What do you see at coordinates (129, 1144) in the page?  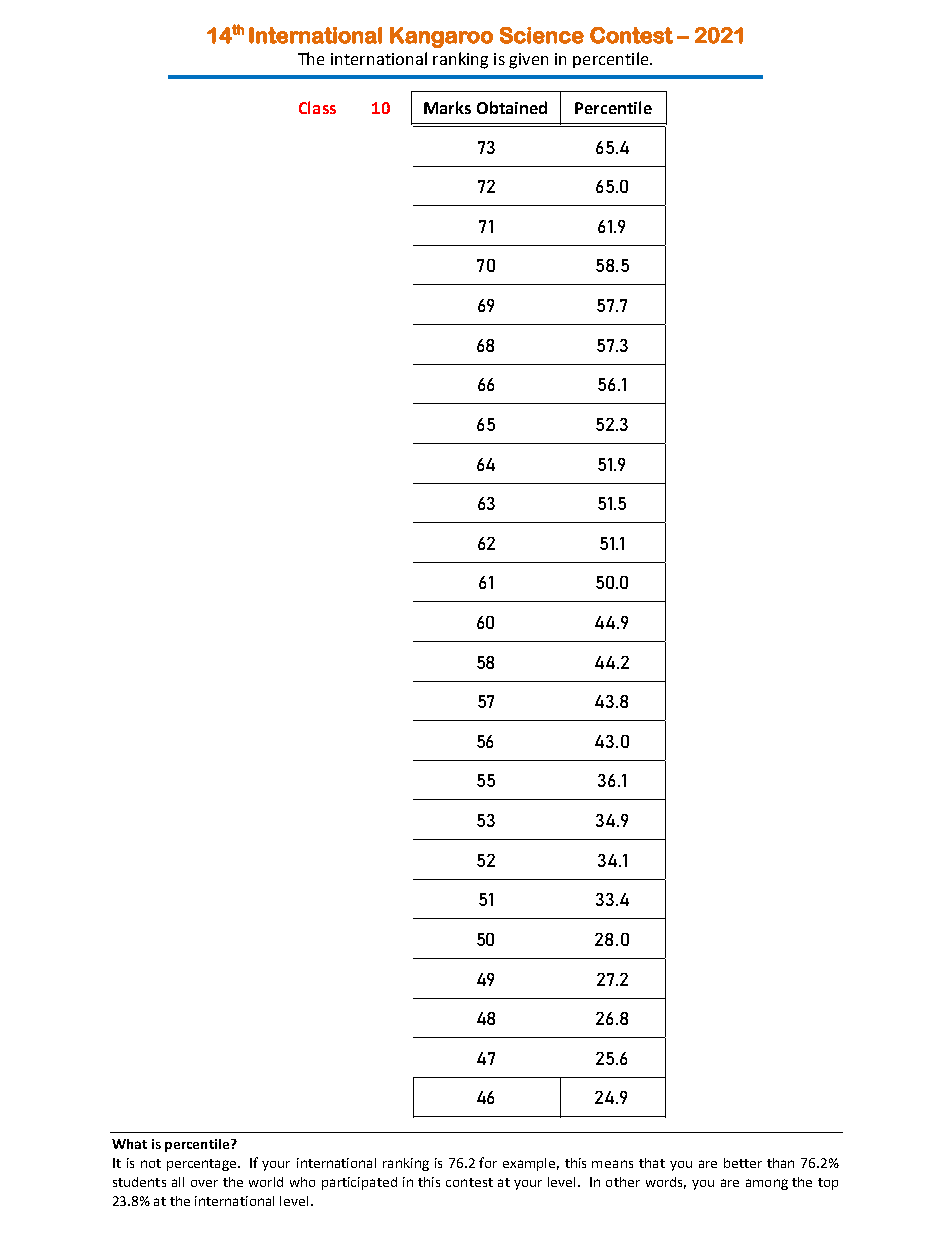 I see `What` at bounding box center [129, 1144].
